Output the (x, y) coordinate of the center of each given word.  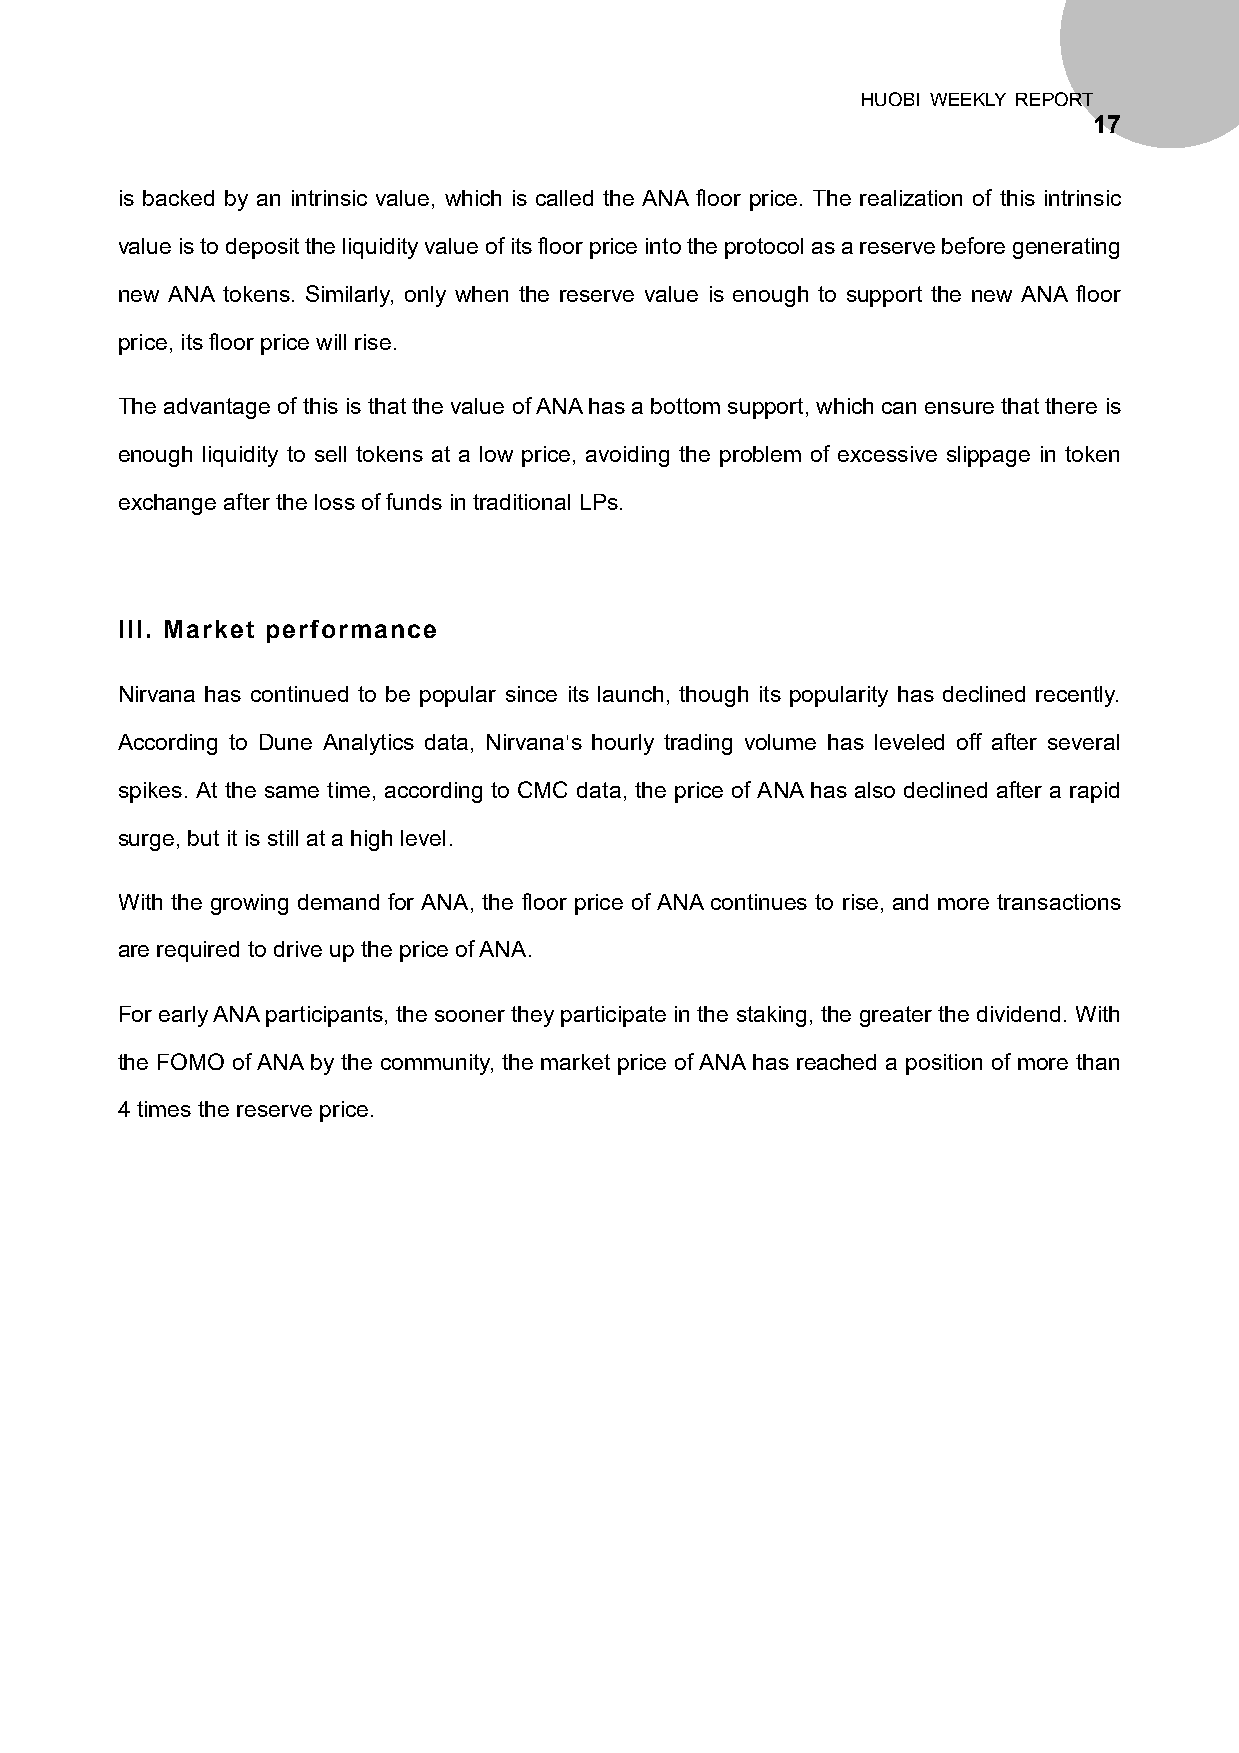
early (183, 1016)
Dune (286, 742)
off (969, 741)
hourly (623, 744)
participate (613, 1016)
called (564, 198)
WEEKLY (968, 99)
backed (178, 198)
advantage (217, 408)
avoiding (627, 456)
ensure (959, 408)
